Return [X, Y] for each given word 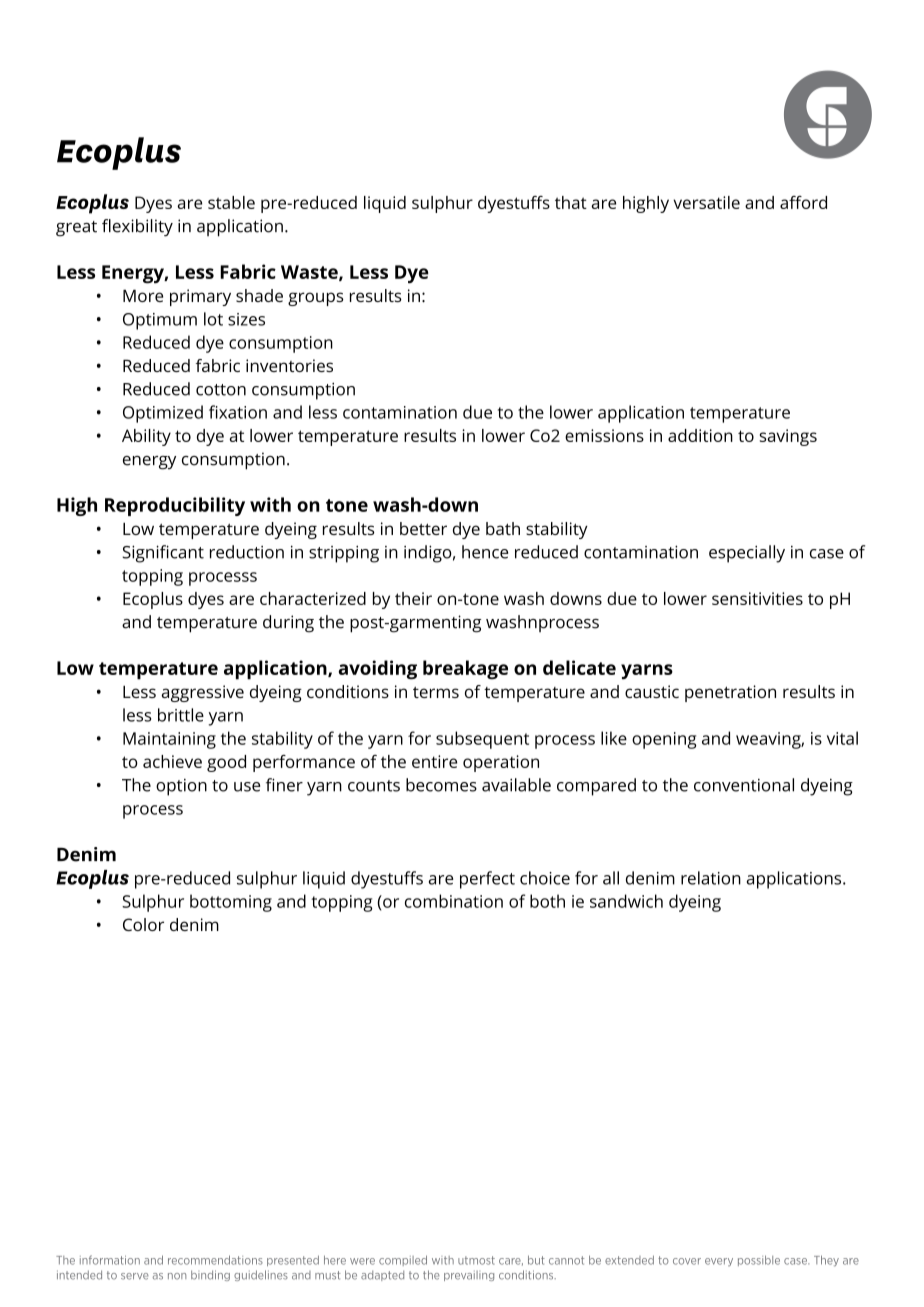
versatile [706, 202]
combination [454, 901]
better [423, 528]
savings [788, 437]
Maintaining [169, 740]
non [177, 1276]
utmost [476, 1260]
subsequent [482, 740]
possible [759, 1260]
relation [711, 878]
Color [143, 924]
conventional [744, 785]
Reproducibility [175, 506]
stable [231, 202]
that [571, 202]
